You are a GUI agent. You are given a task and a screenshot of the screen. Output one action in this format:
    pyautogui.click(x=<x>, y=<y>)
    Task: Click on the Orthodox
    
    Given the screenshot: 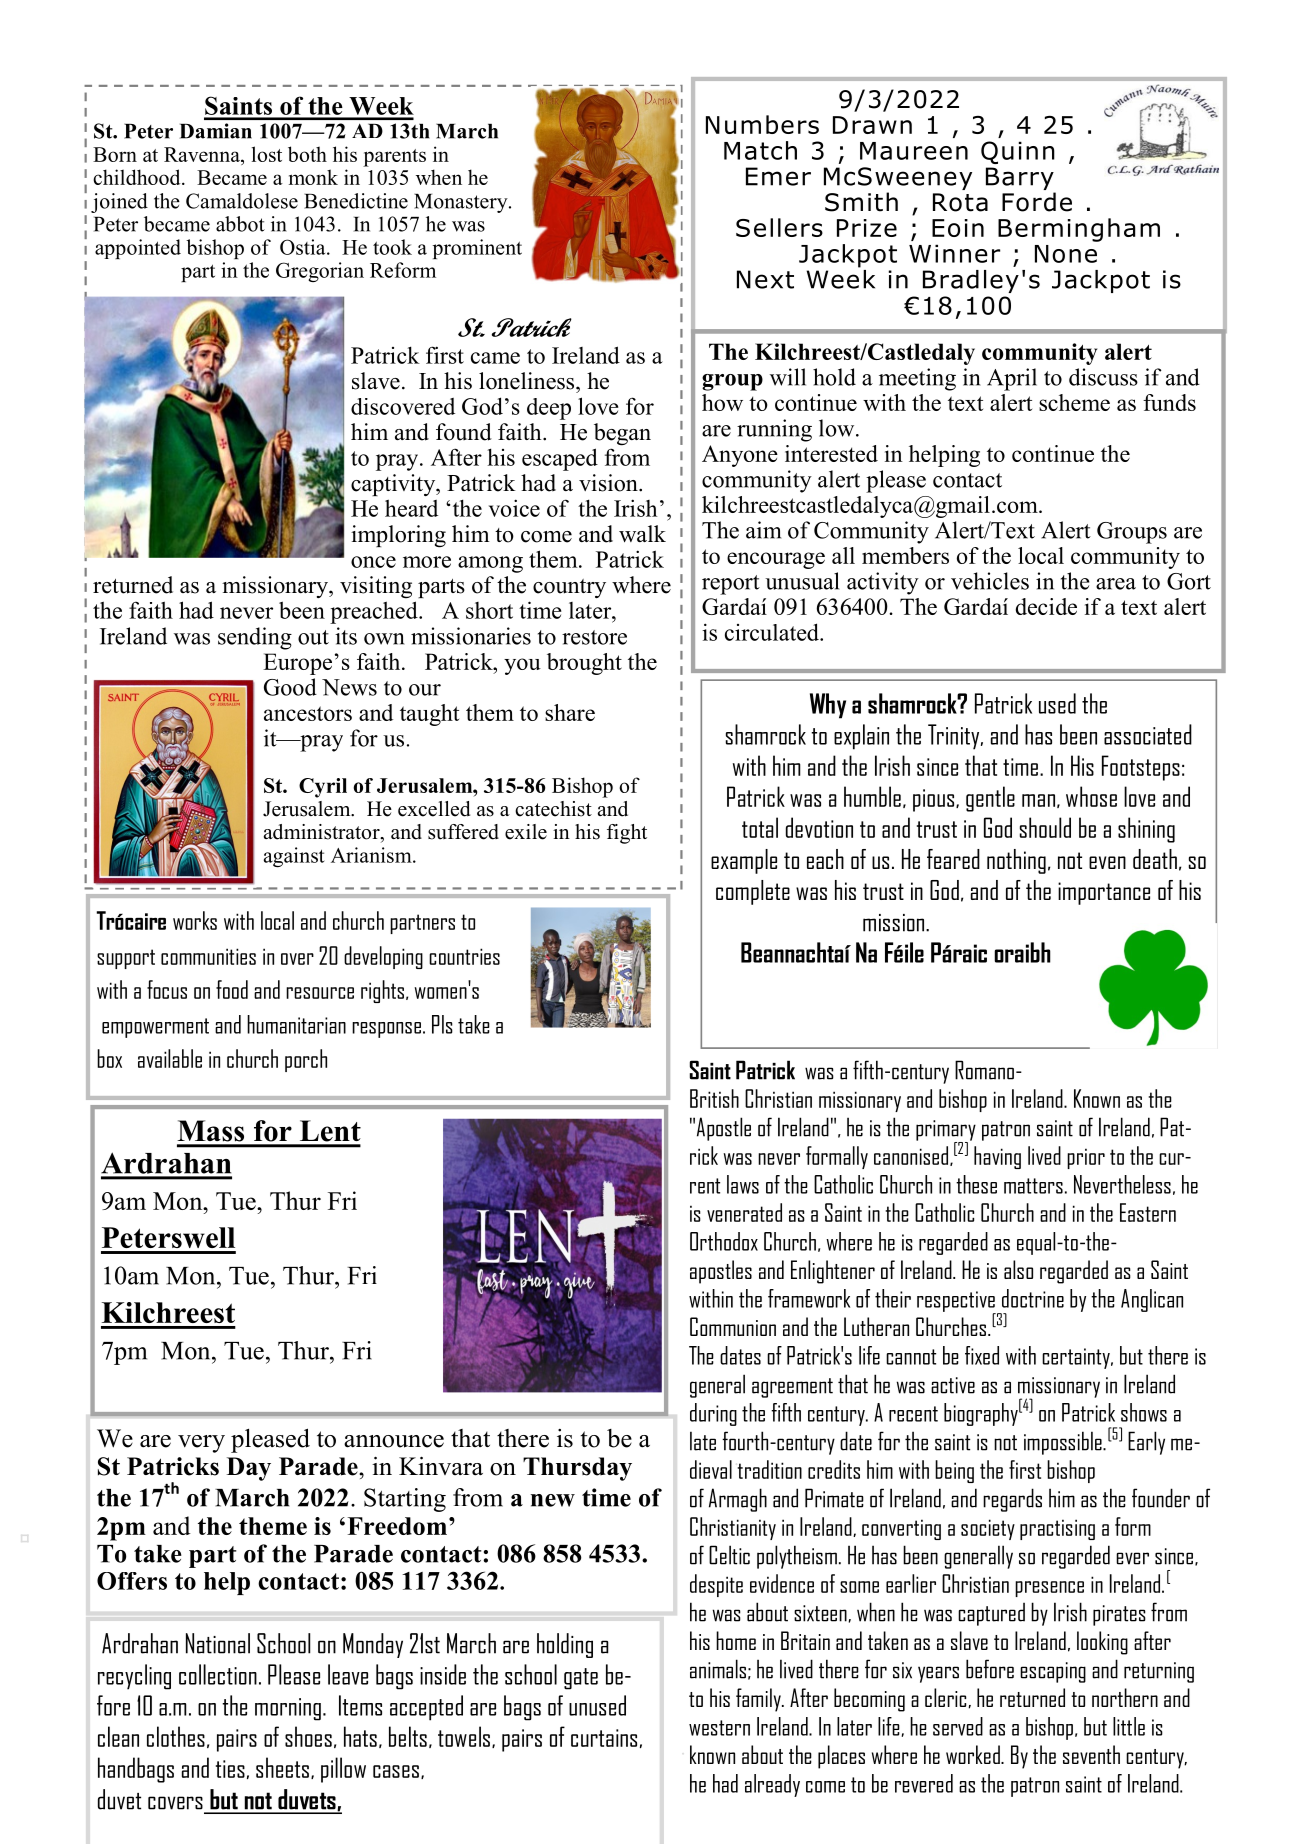 What is the action you would take?
    pyautogui.click(x=724, y=1241)
